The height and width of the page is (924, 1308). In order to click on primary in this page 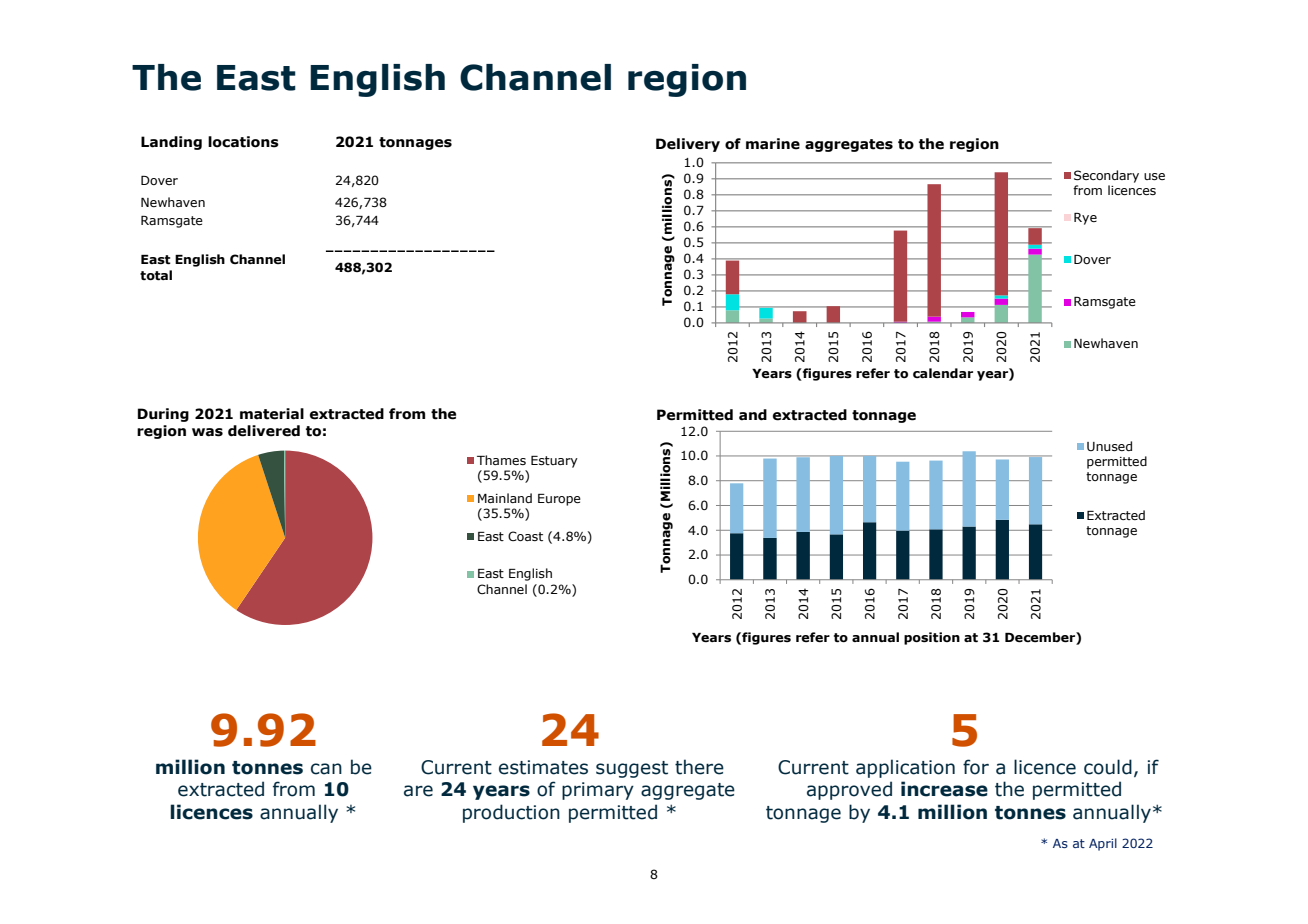, I will do `click(598, 791)`.
